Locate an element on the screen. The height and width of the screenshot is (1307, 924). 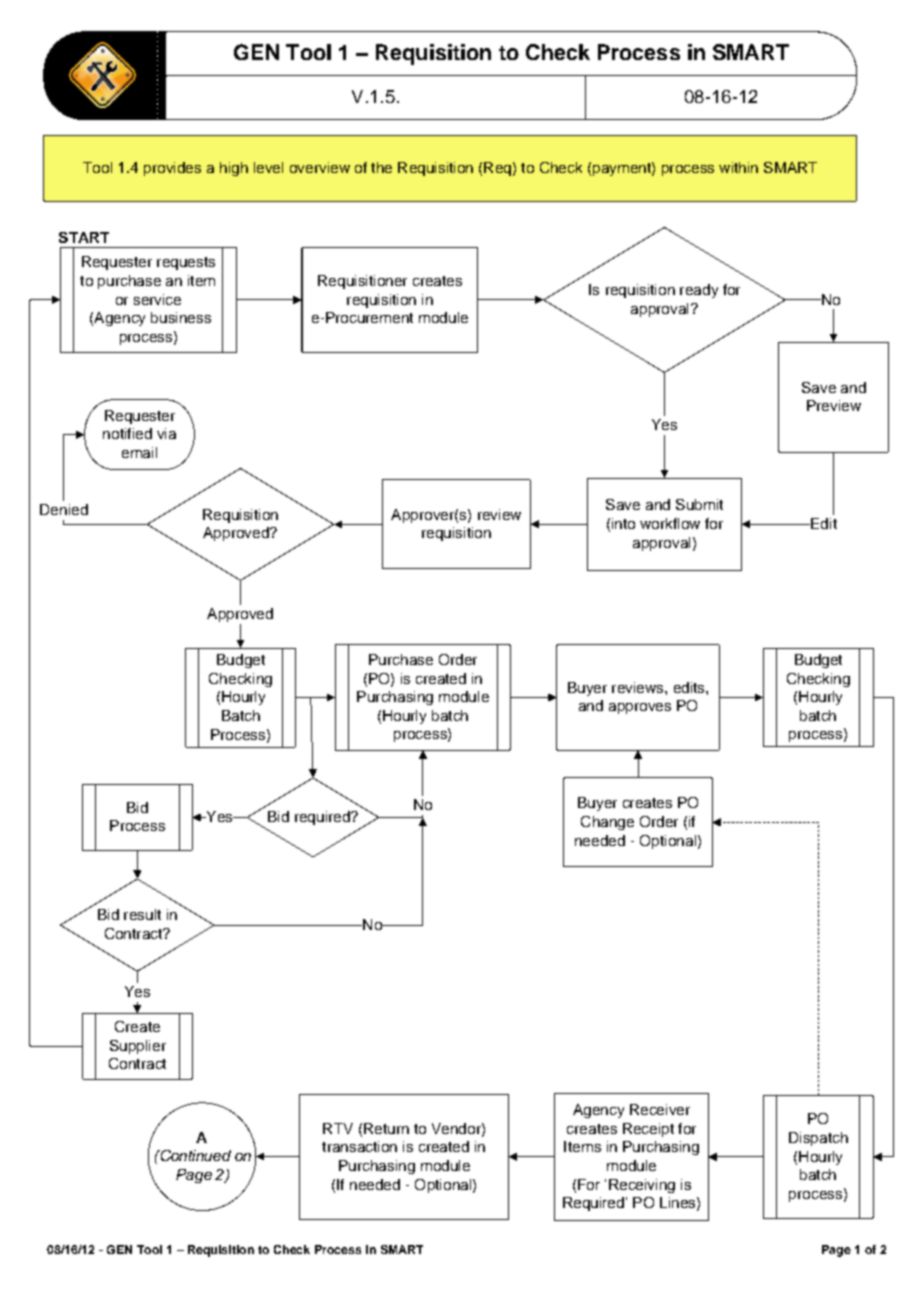
Continued is located at coordinates (194, 1155).
